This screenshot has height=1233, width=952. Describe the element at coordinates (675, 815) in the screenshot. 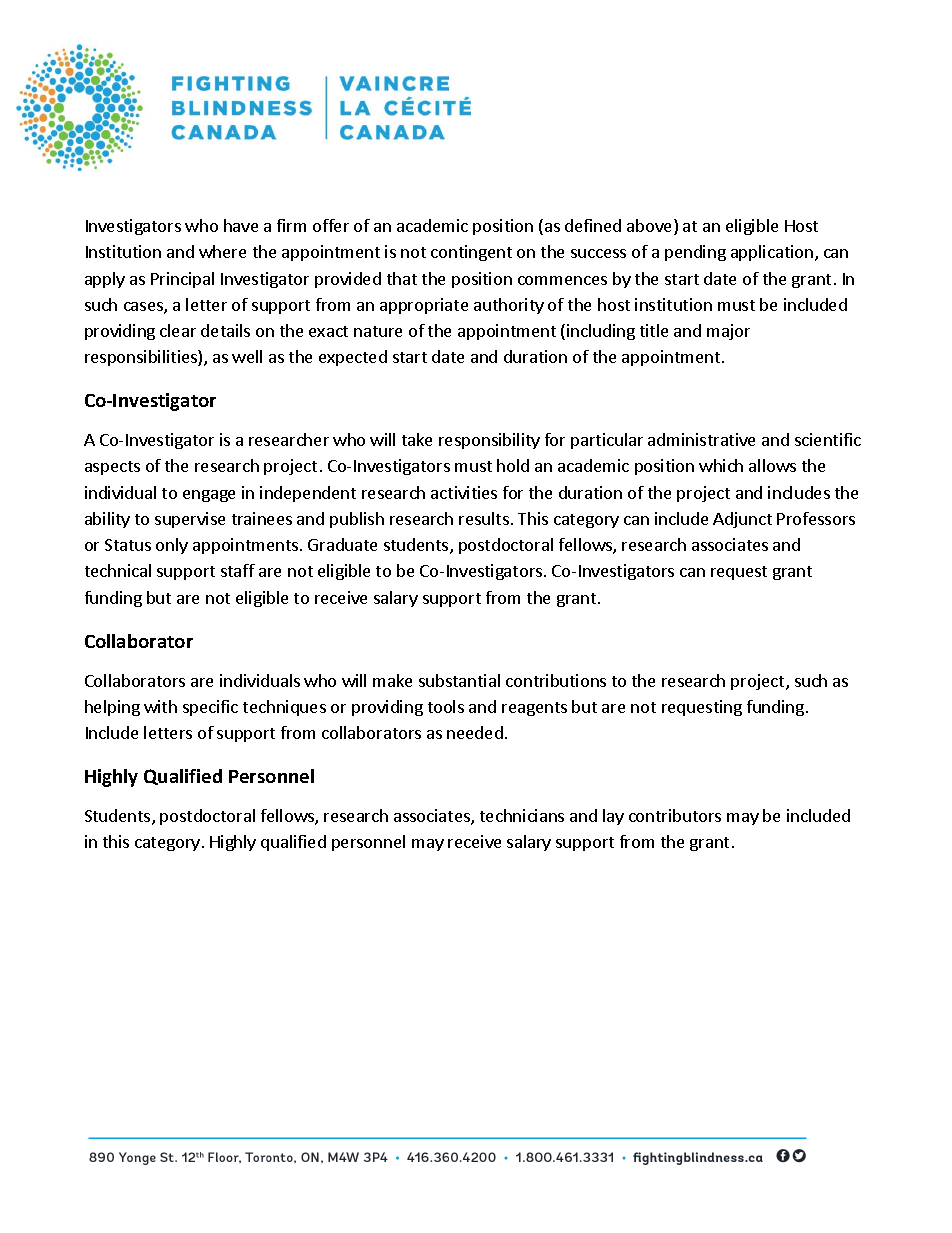

I see `contributors` at that location.
